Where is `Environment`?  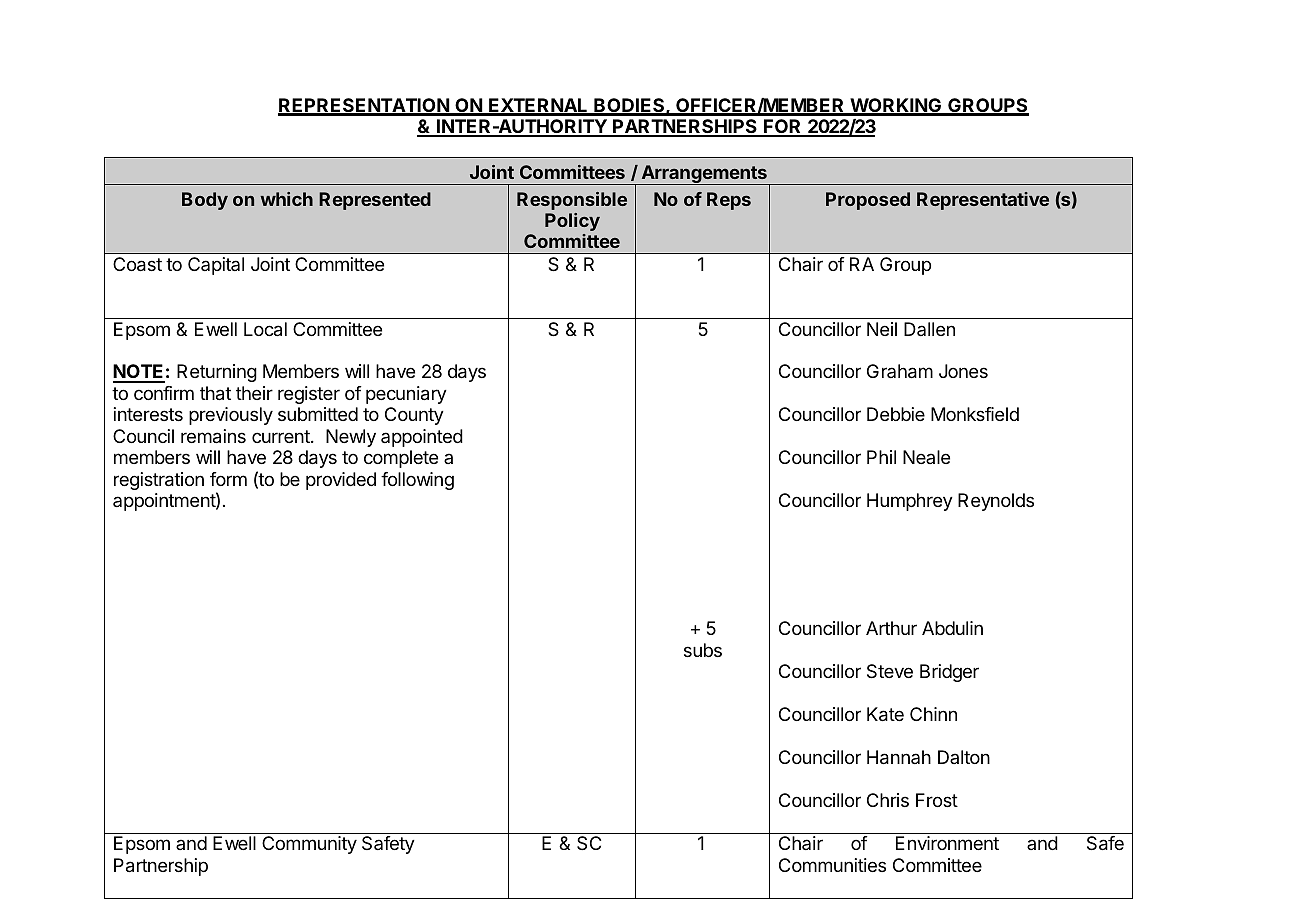
Environment is located at coordinates (947, 843).
